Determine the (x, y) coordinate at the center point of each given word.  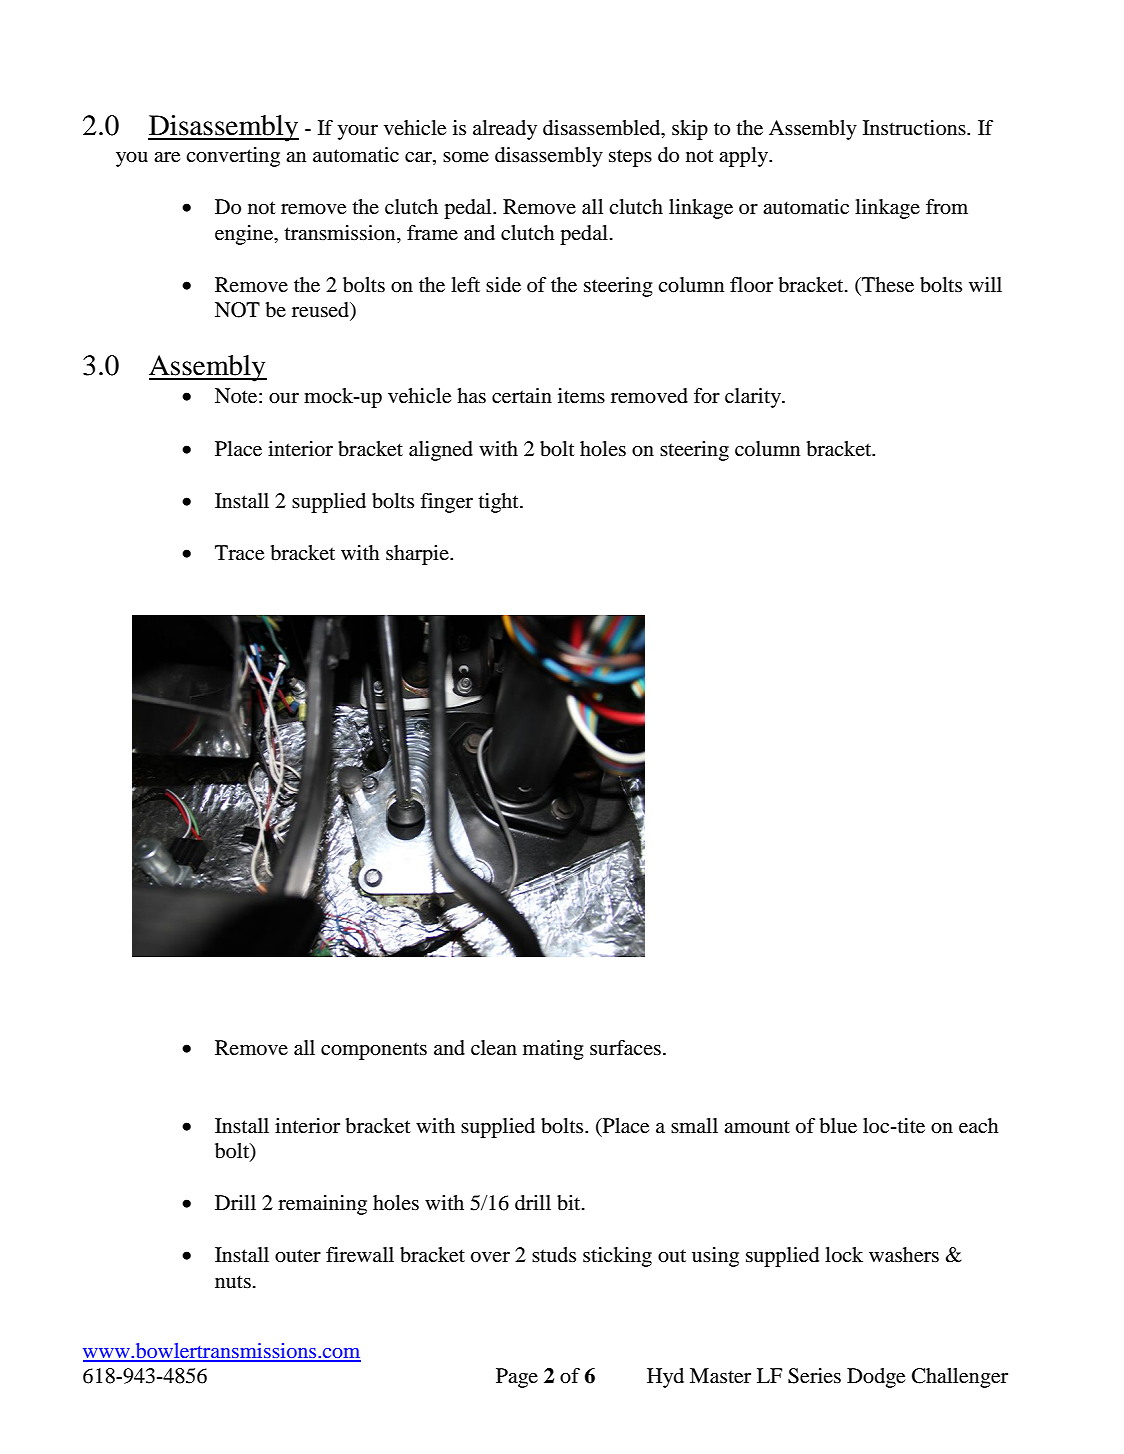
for (707, 396)
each (979, 1126)
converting (233, 157)
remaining (322, 1205)
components (374, 1051)
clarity (754, 398)
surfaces (625, 1048)
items (581, 396)
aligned (441, 451)
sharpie (418, 555)
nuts (233, 1281)
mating (553, 1050)
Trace (239, 553)
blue (838, 1126)
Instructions (915, 128)
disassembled (603, 129)
